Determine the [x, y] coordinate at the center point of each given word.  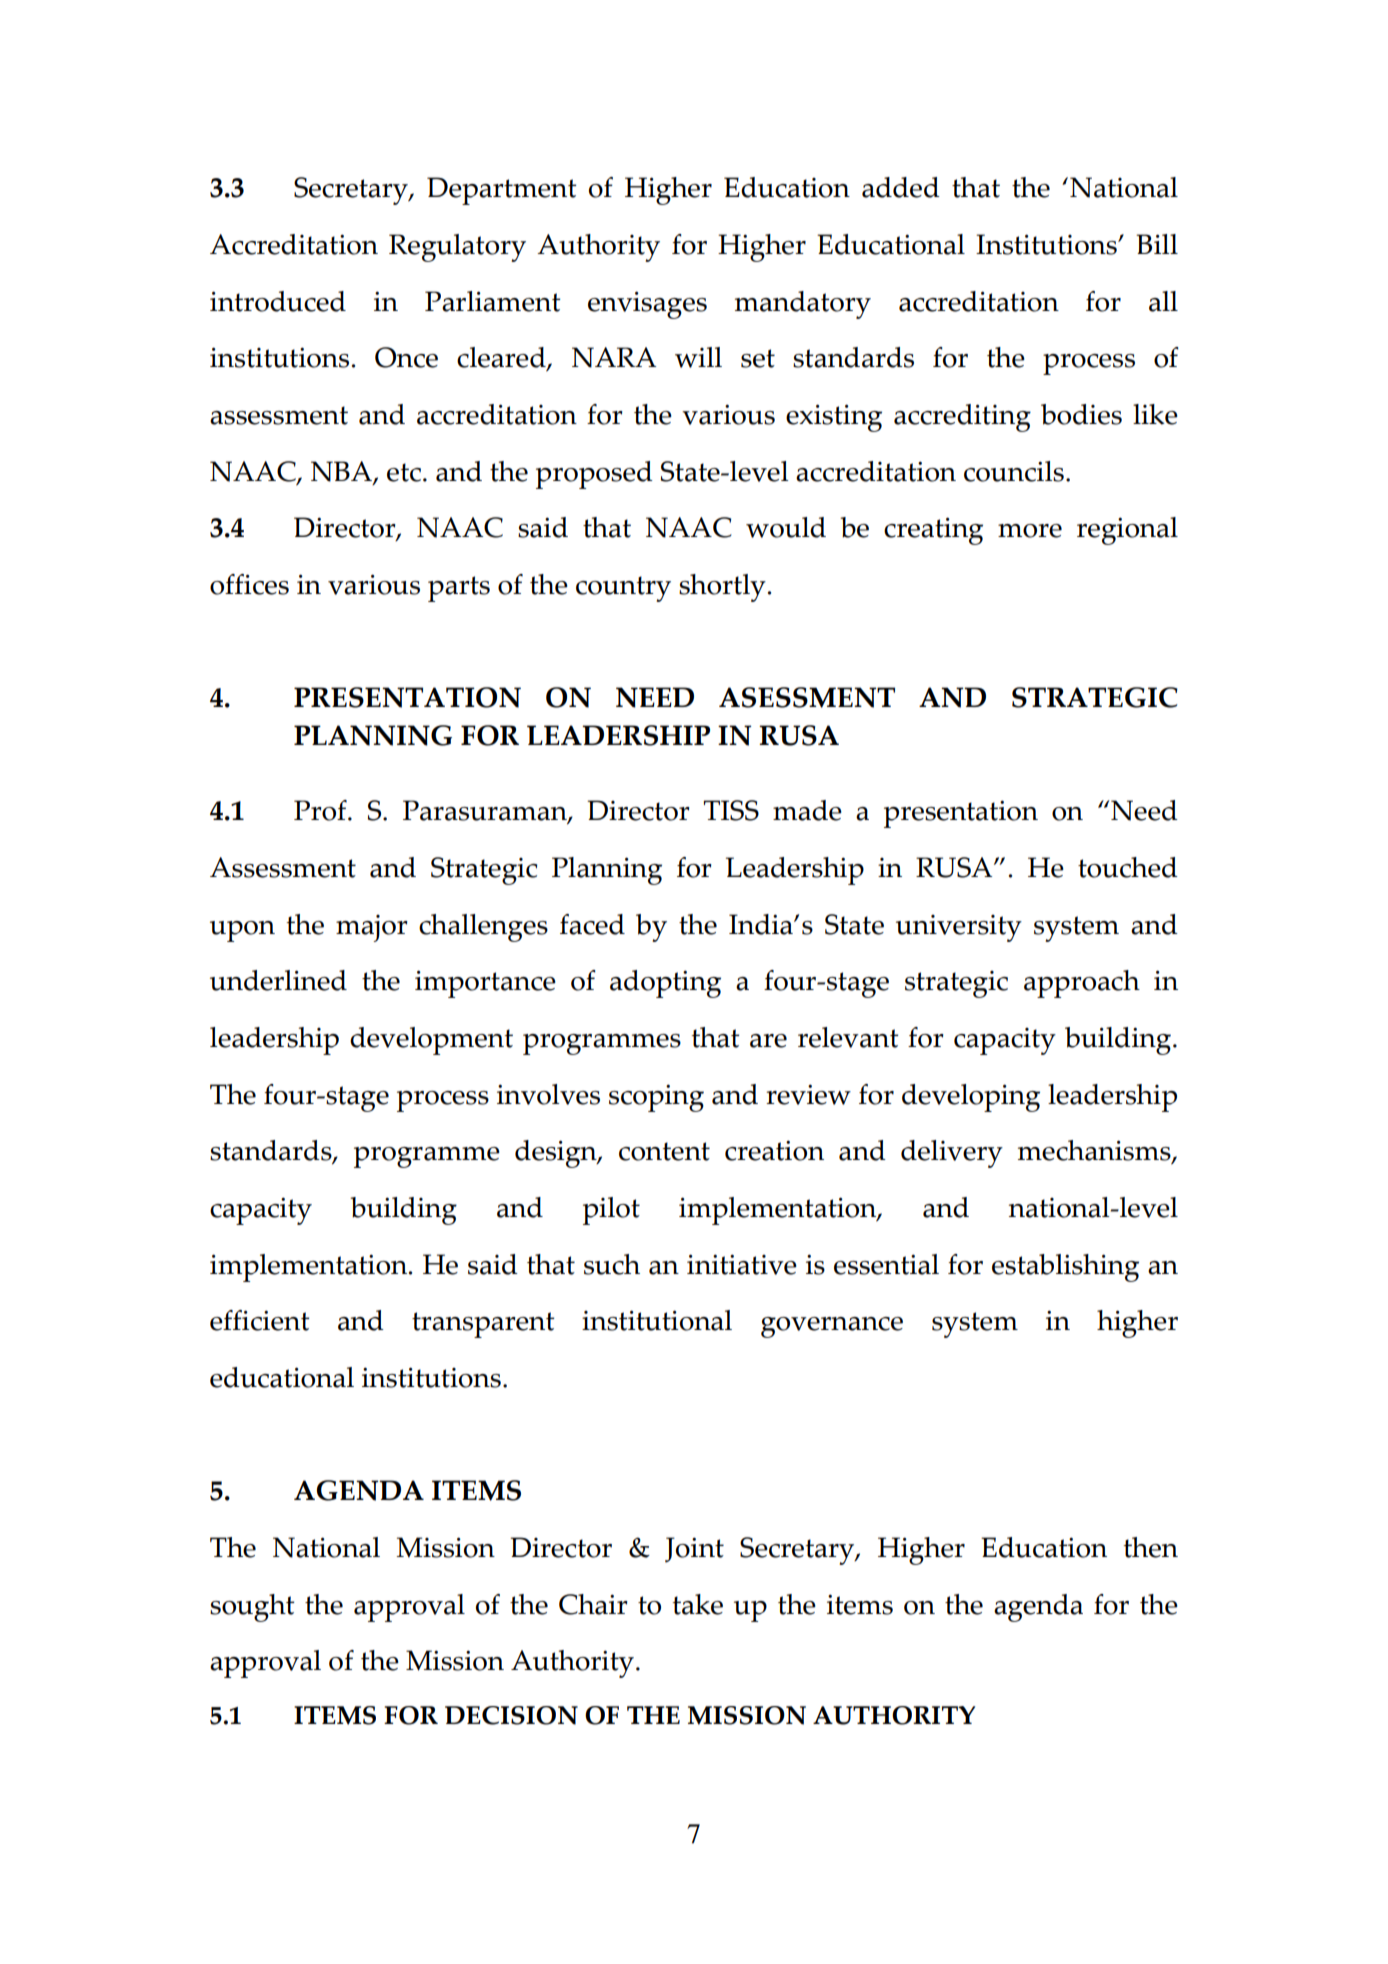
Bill [1157, 244]
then [1150, 1547]
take [697, 1604]
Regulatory [457, 248]
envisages [647, 305]
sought [252, 1608]
